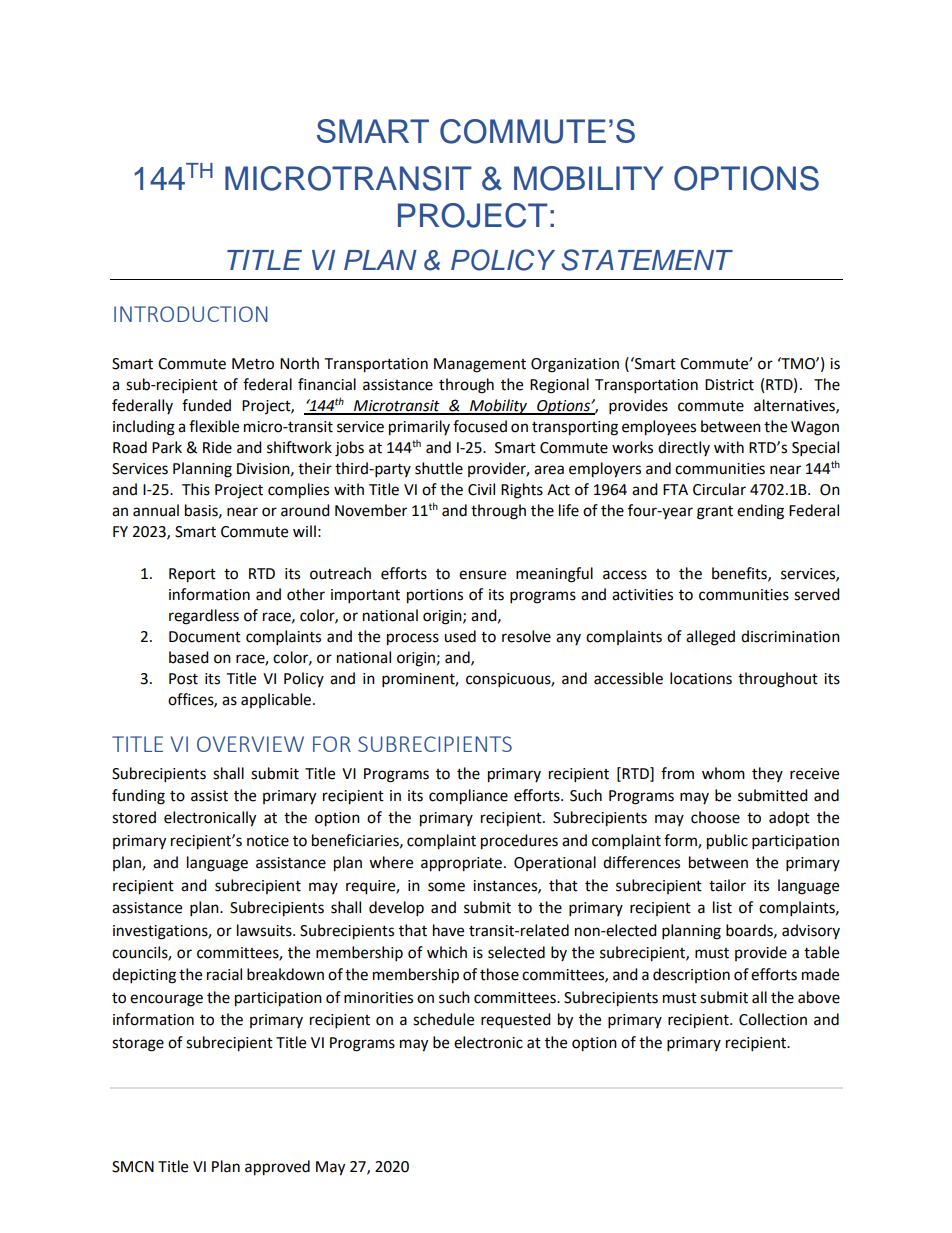 This screenshot has width=952, height=1233. I want to click on public, so click(727, 842).
